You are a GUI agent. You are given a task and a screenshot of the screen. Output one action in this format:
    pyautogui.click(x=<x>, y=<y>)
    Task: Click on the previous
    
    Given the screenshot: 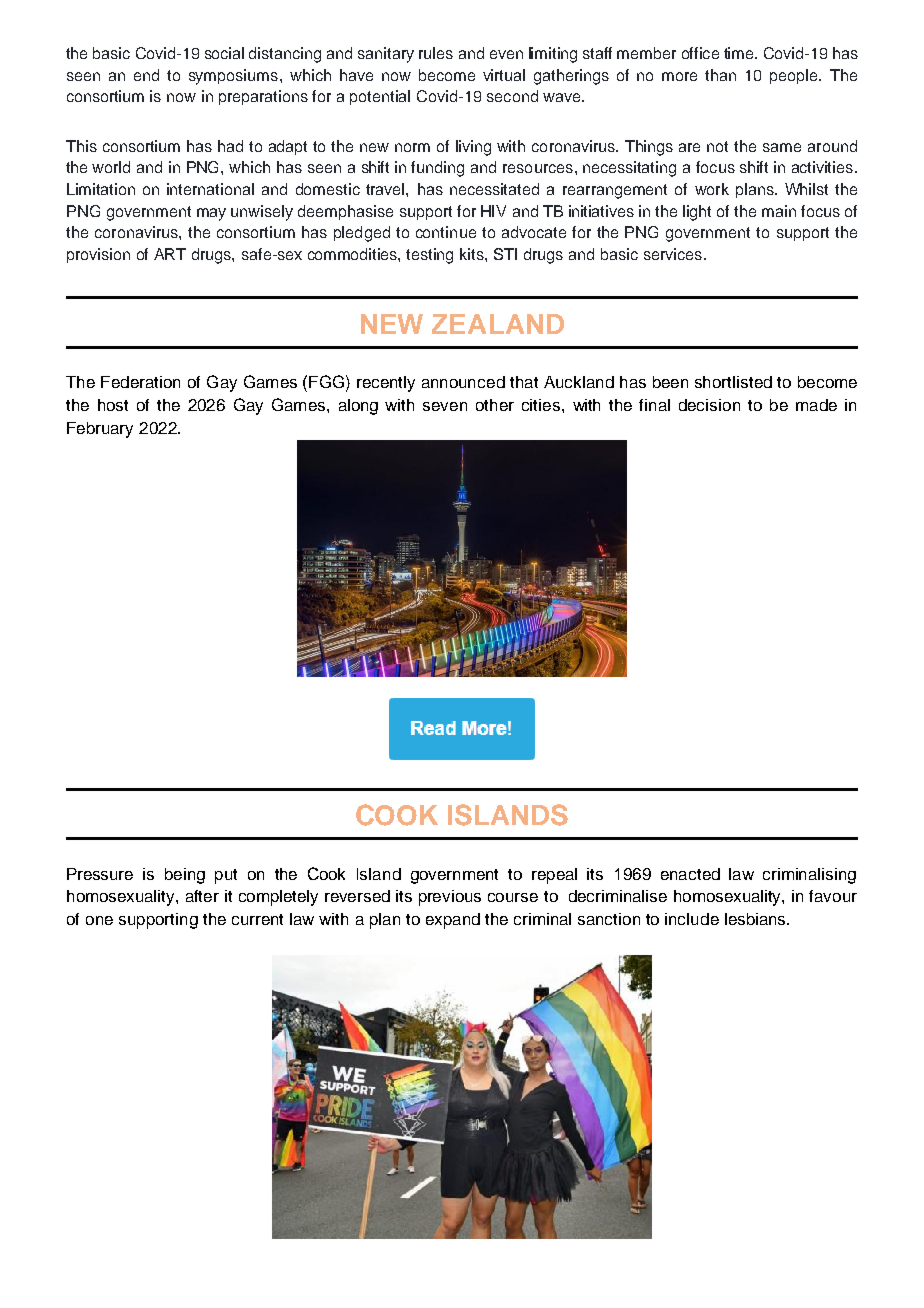 What is the action you would take?
    pyautogui.click(x=450, y=898)
